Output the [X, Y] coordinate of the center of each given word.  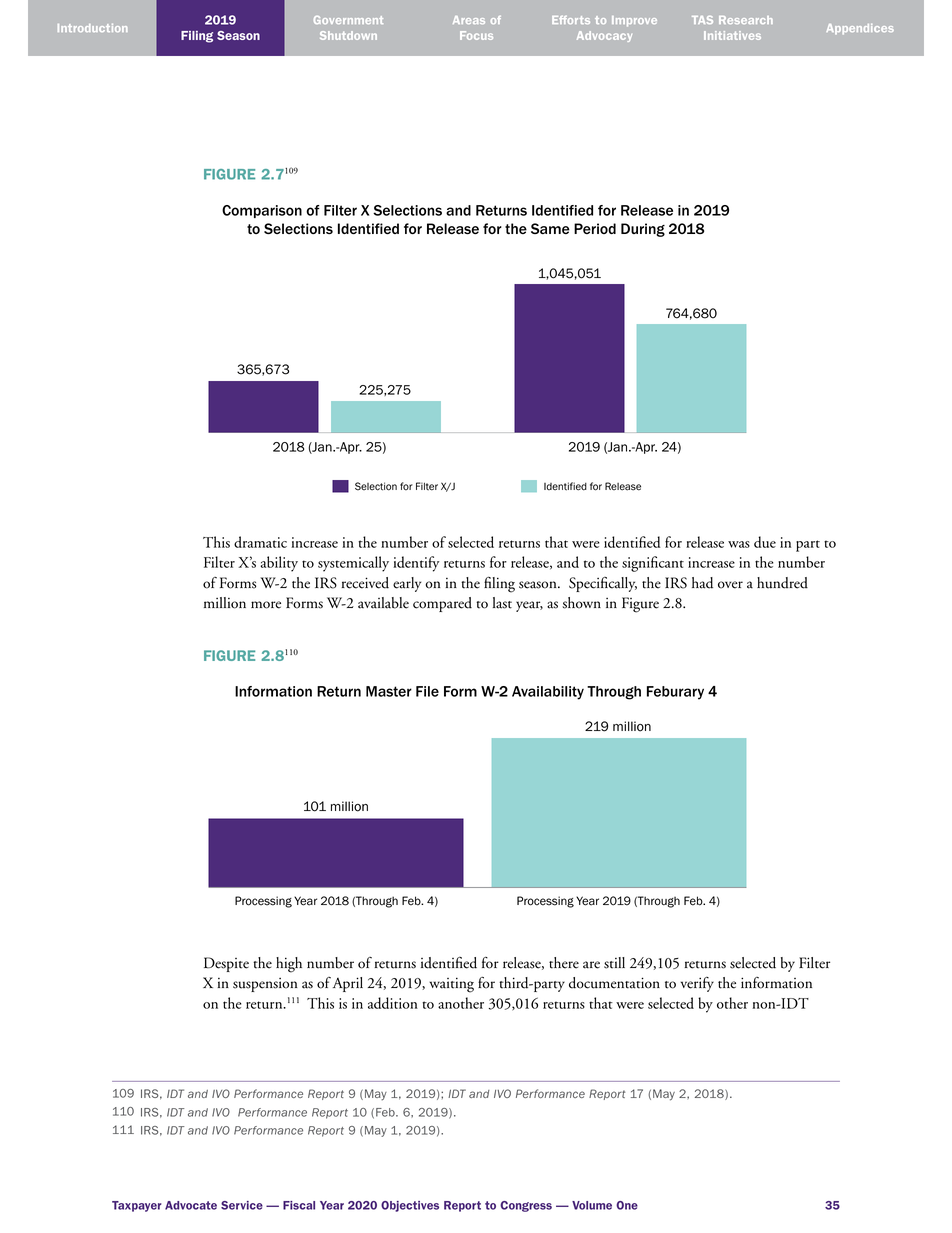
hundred [782, 583]
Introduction [93, 28]
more [266, 605]
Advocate [191, 1205]
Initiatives [732, 35]
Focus [476, 35]
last [502, 603]
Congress [526, 1206]
